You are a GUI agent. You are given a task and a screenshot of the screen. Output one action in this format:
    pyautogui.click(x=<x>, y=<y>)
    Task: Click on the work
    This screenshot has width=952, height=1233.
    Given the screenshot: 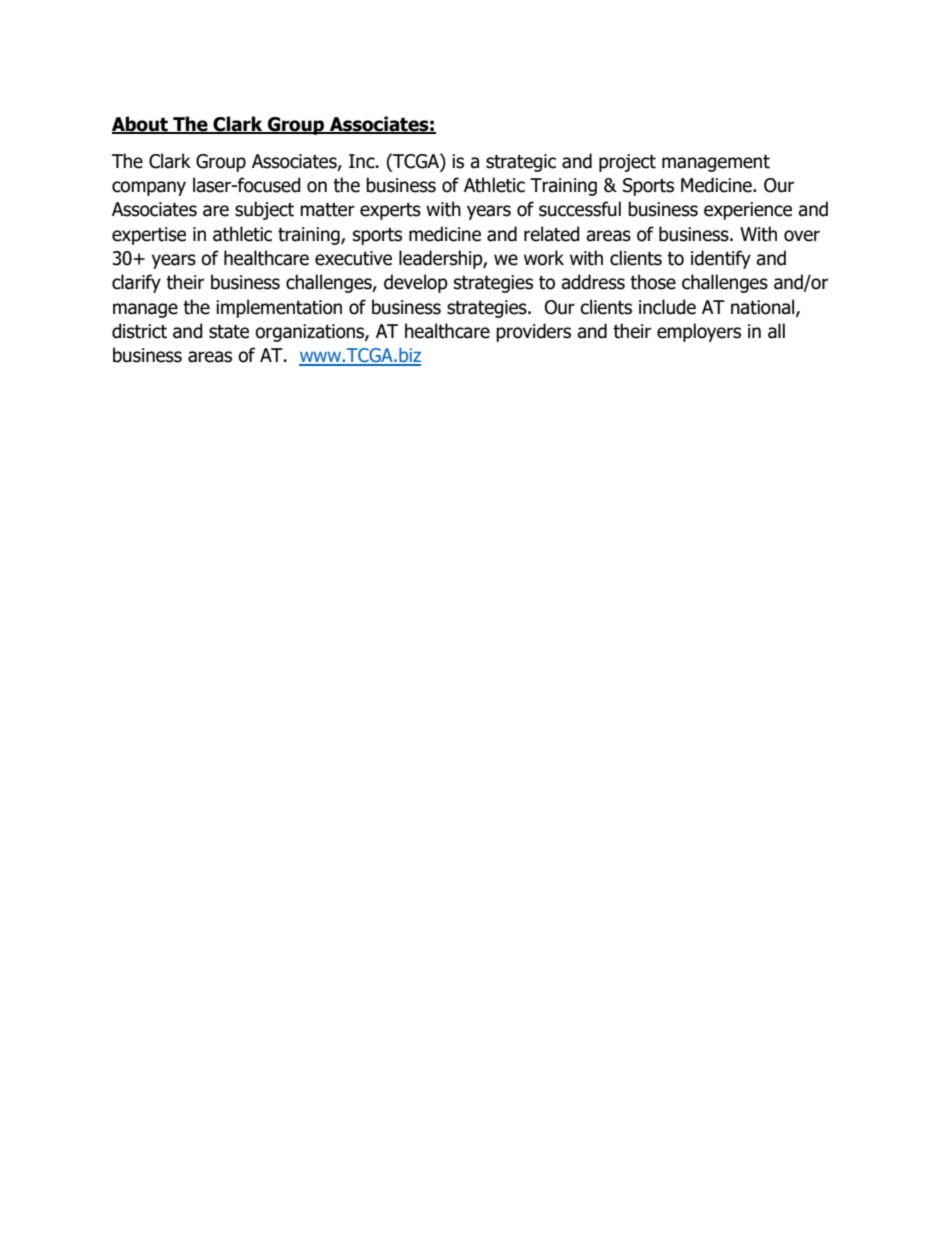 What is the action you would take?
    pyautogui.click(x=544, y=258)
